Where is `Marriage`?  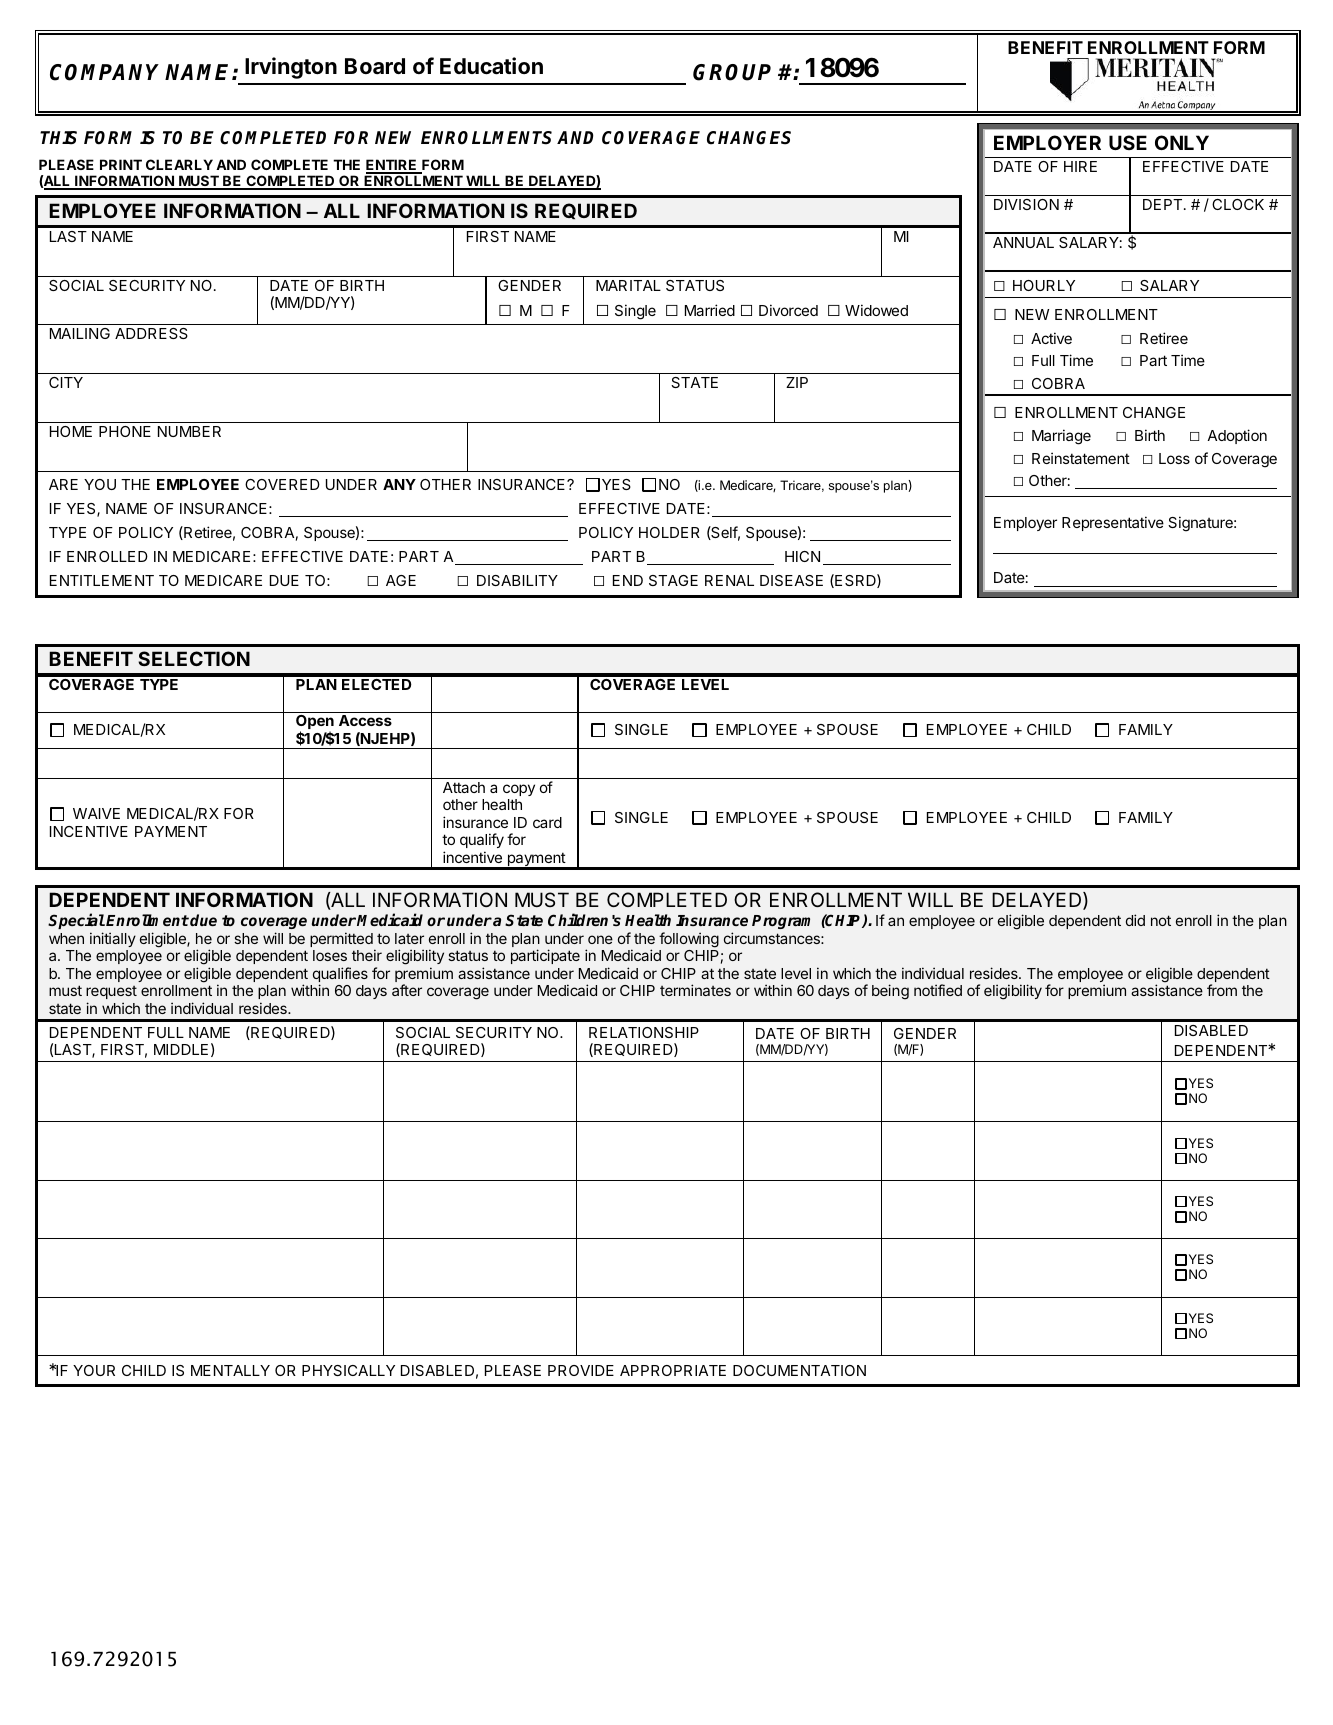 Marriage is located at coordinates (1061, 437).
